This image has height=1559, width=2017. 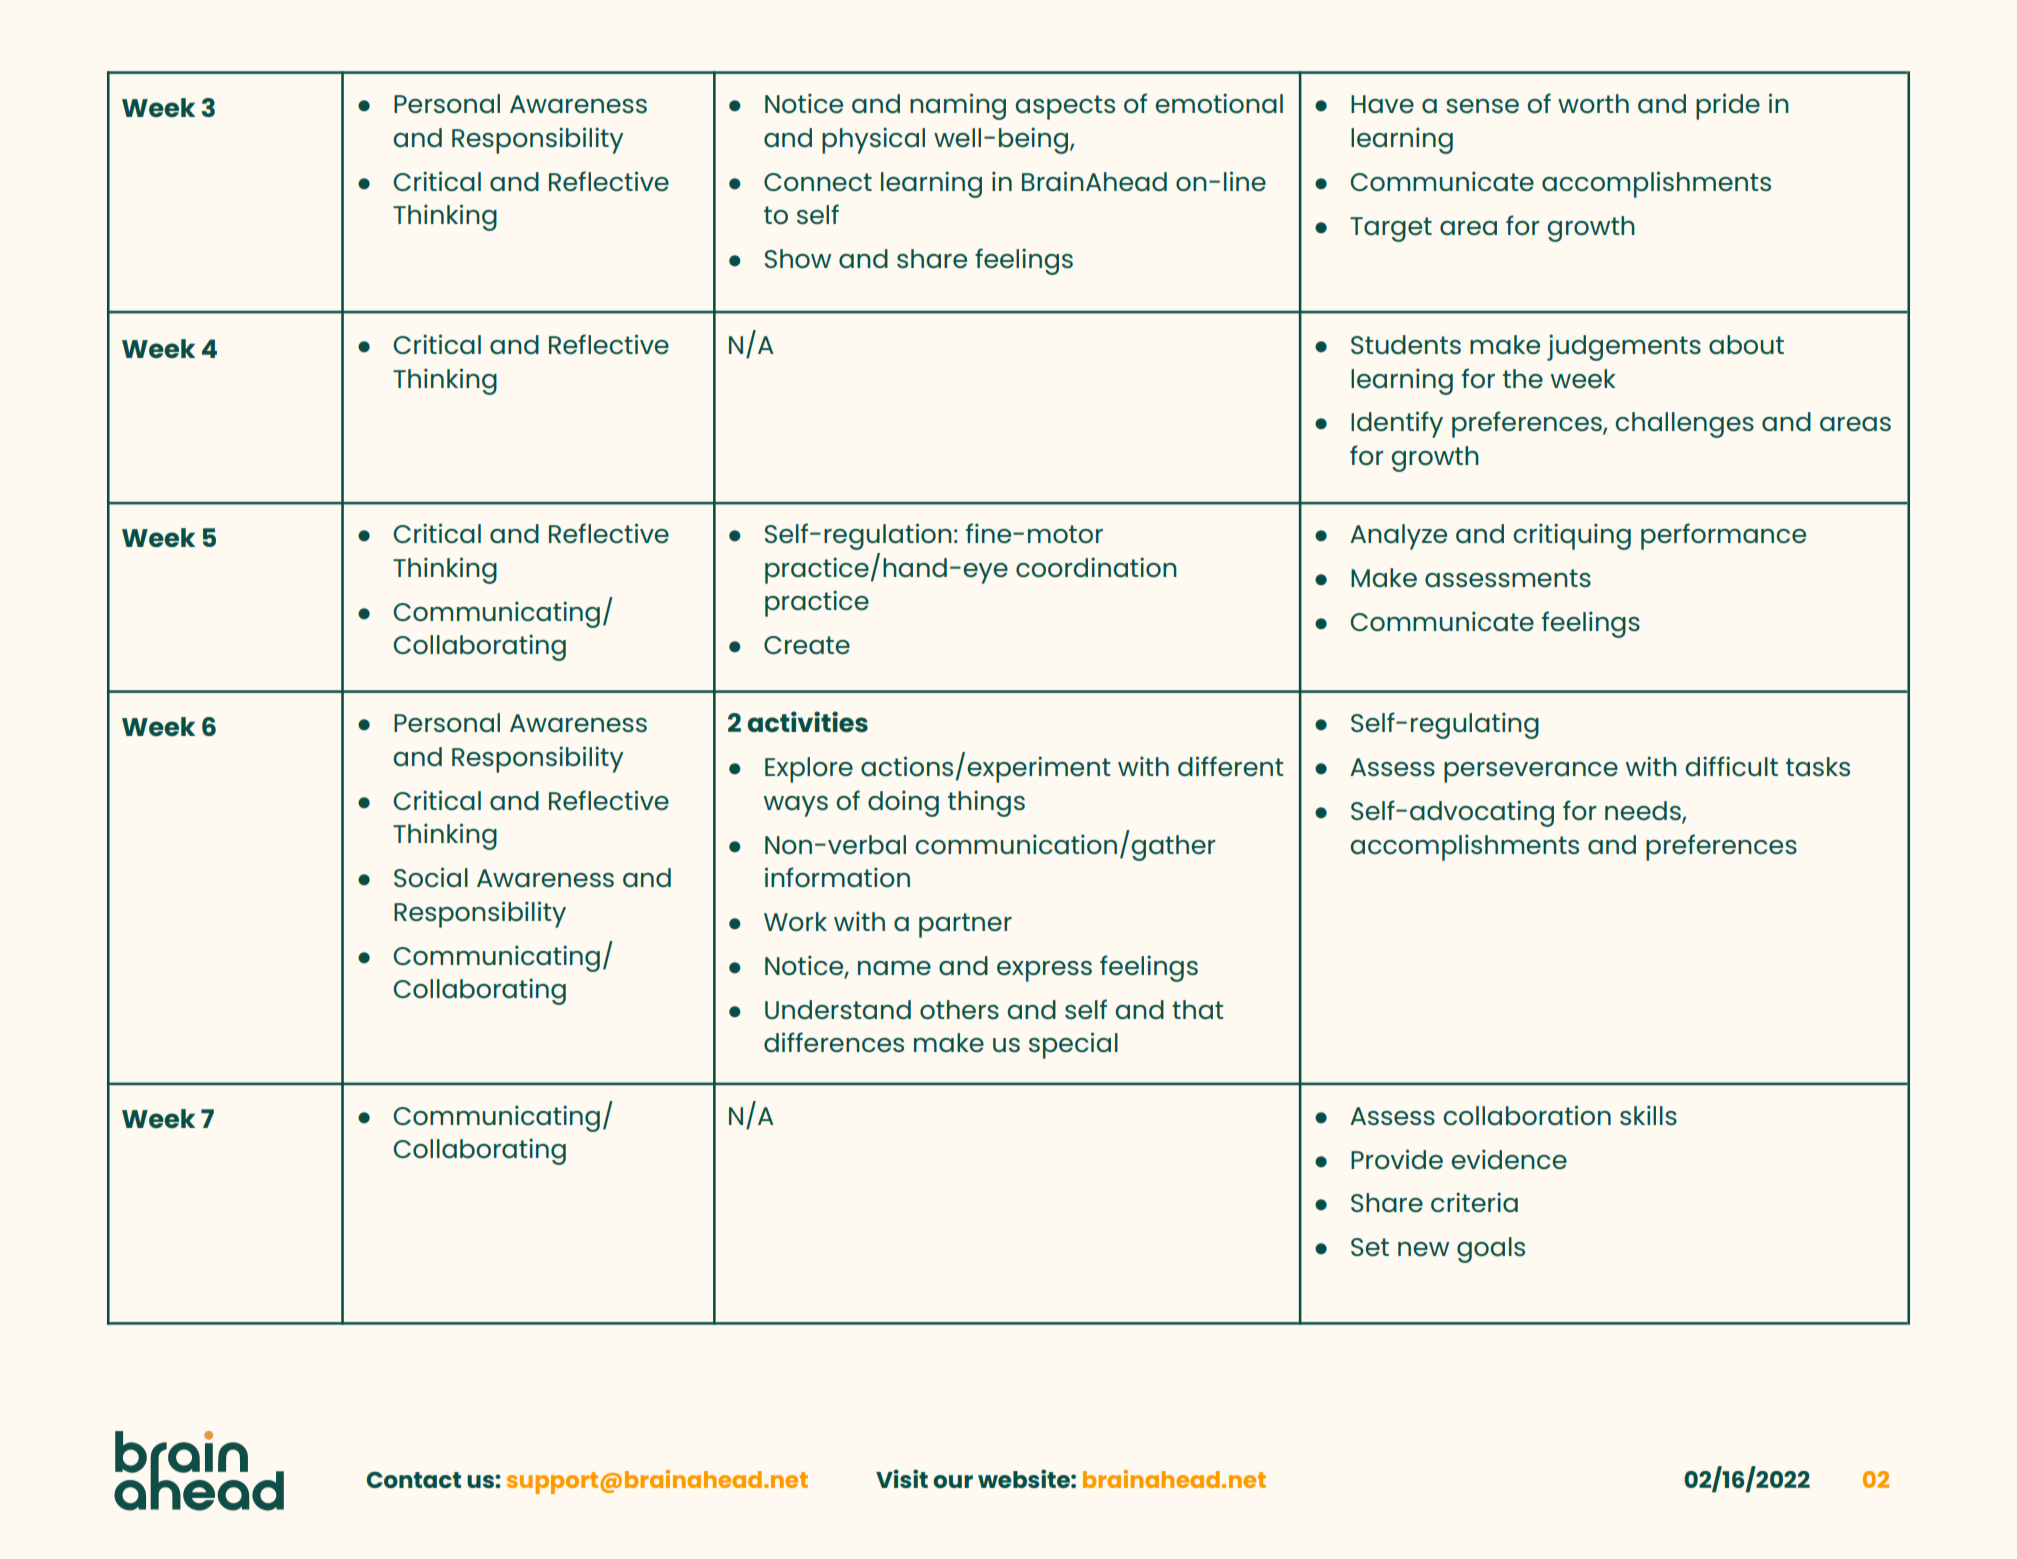 I want to click on needs, so click(x=1644, y=812).
